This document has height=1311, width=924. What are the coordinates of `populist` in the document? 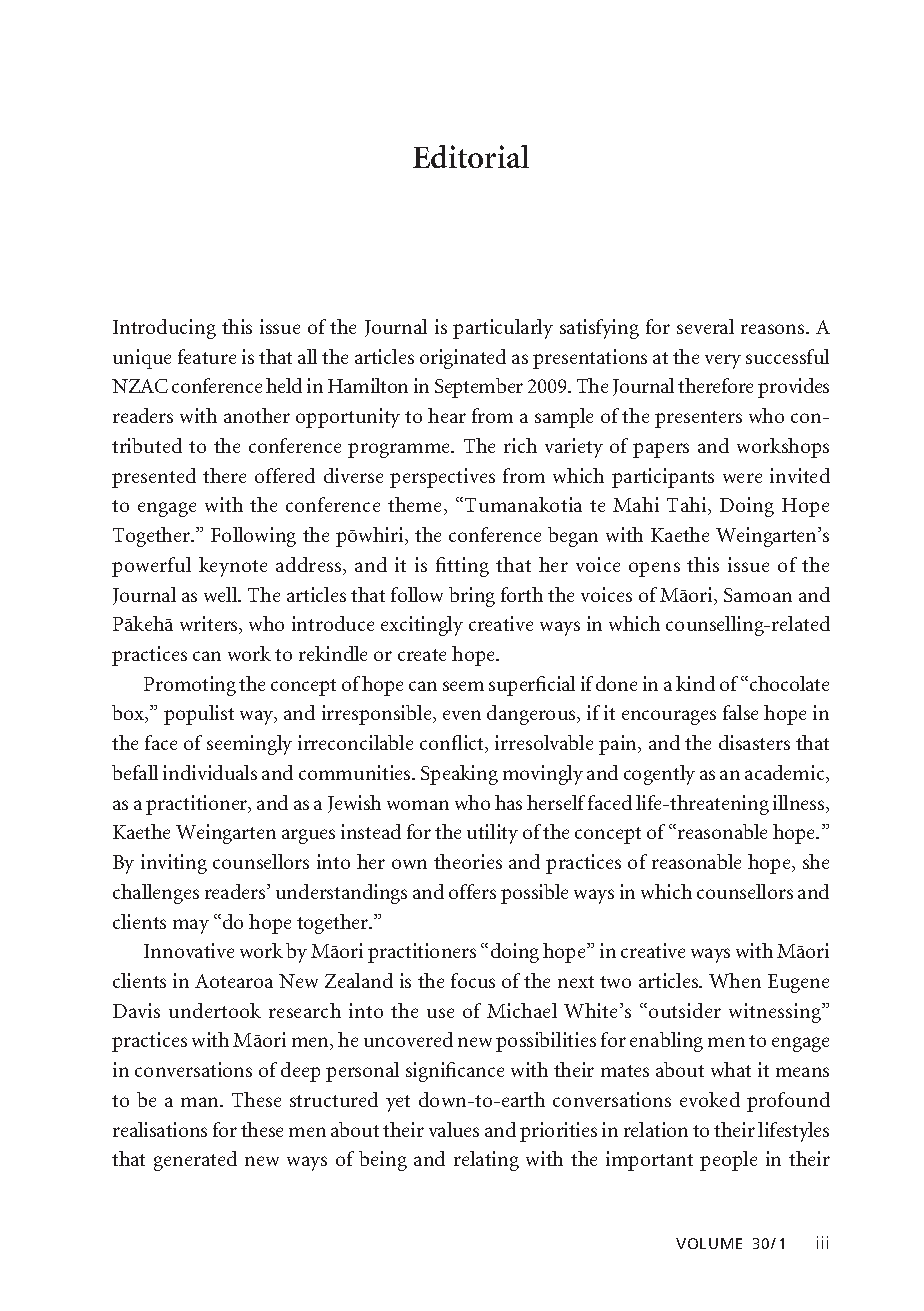 It's located at (199, 715).
